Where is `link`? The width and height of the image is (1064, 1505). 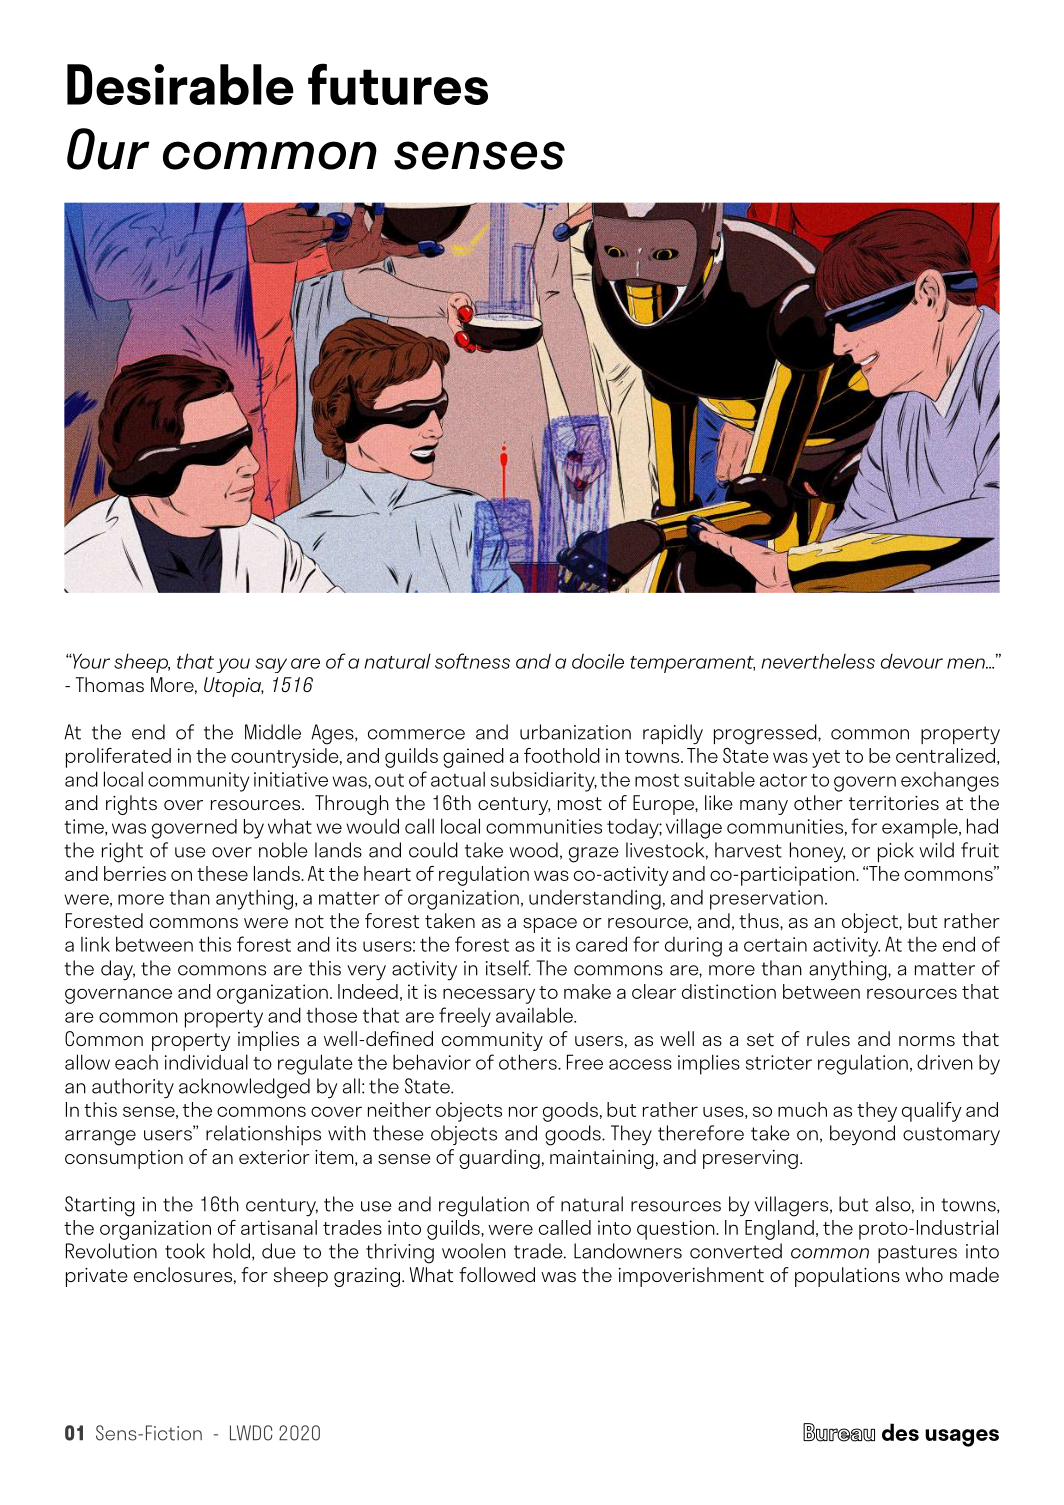 link is located at coordinates (95, 944).
